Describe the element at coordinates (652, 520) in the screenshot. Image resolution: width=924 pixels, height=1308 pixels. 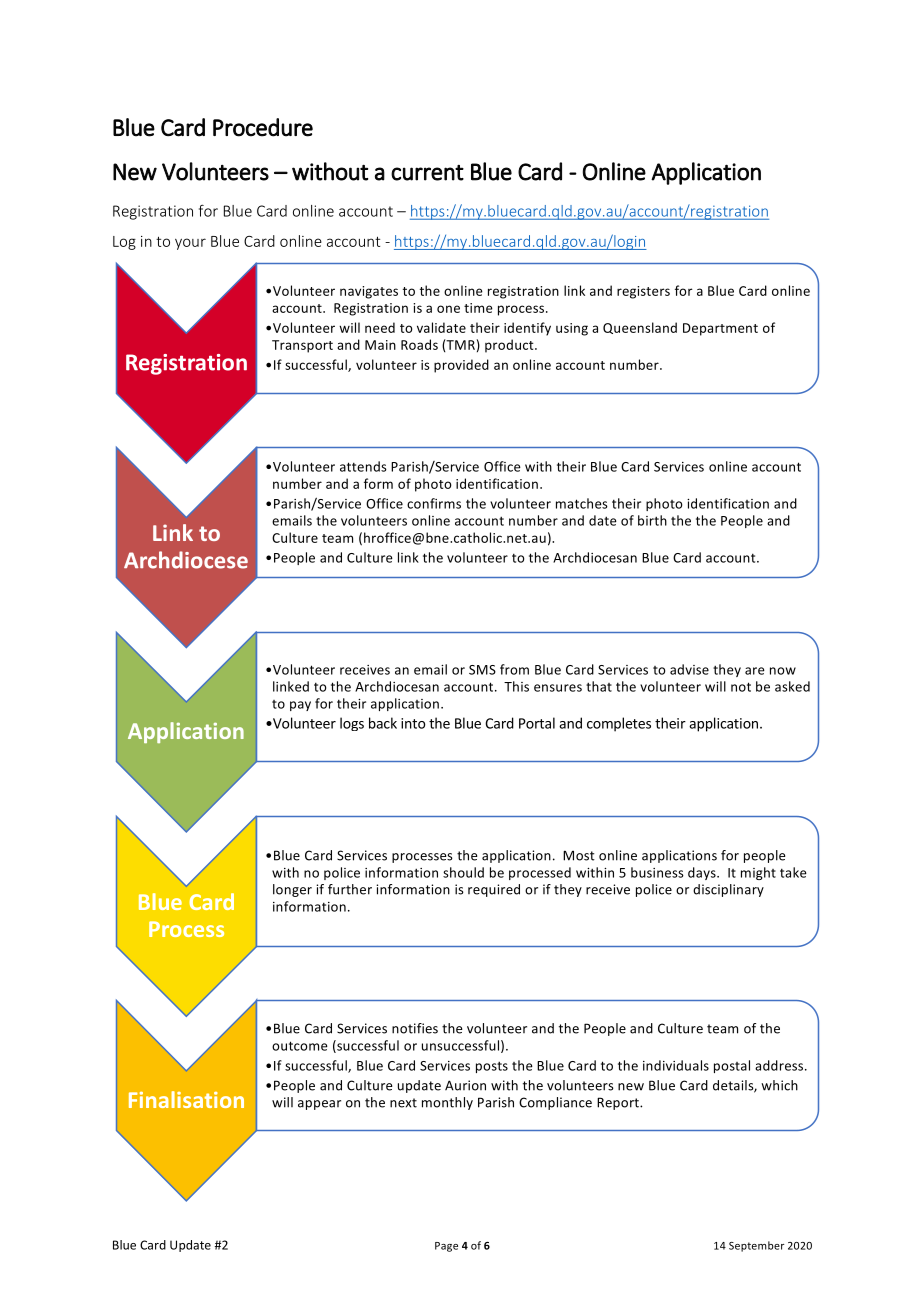
I see `birth` at that location.
